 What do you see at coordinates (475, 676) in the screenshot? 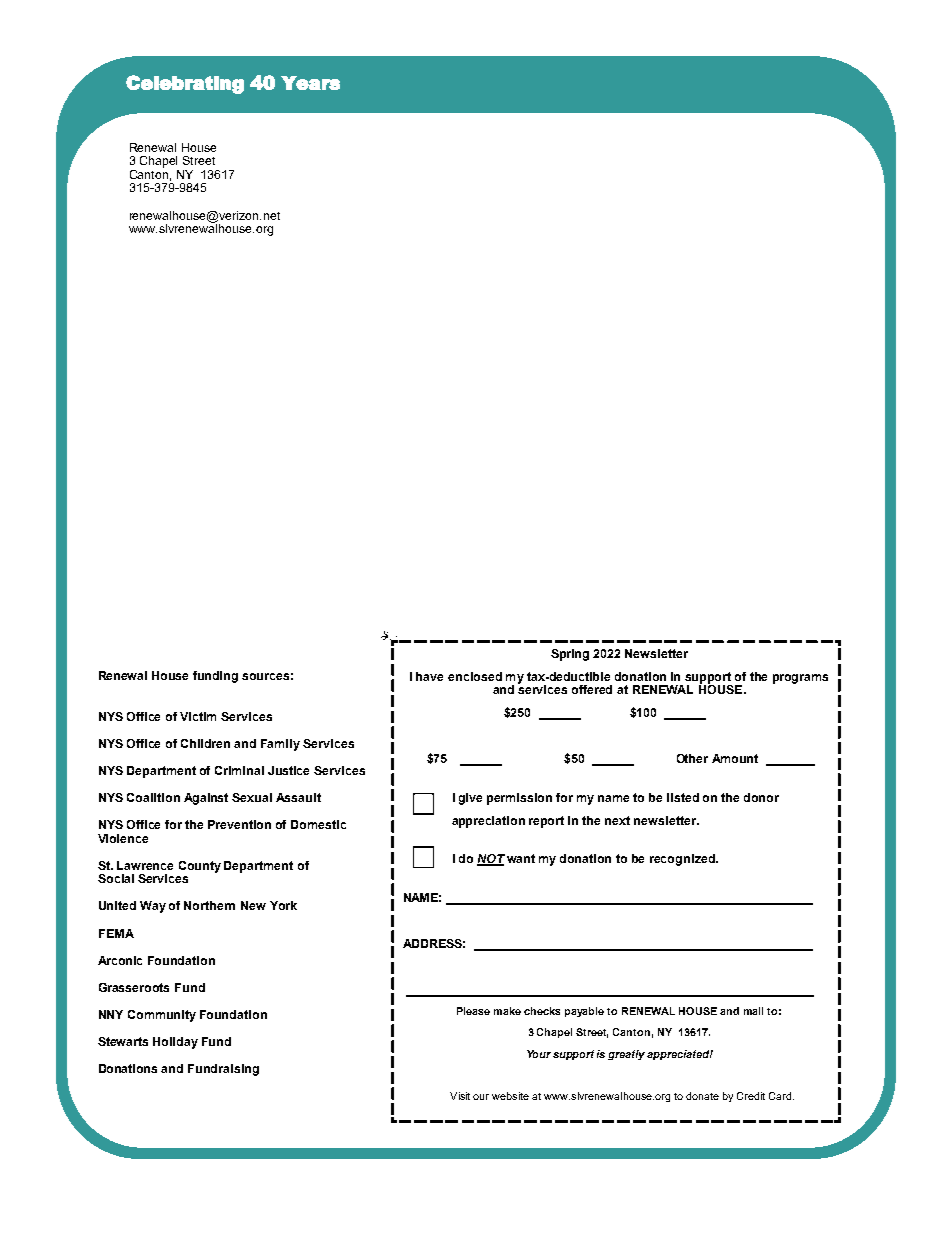
I see `enclosed` at bounding box center [475, 676].
